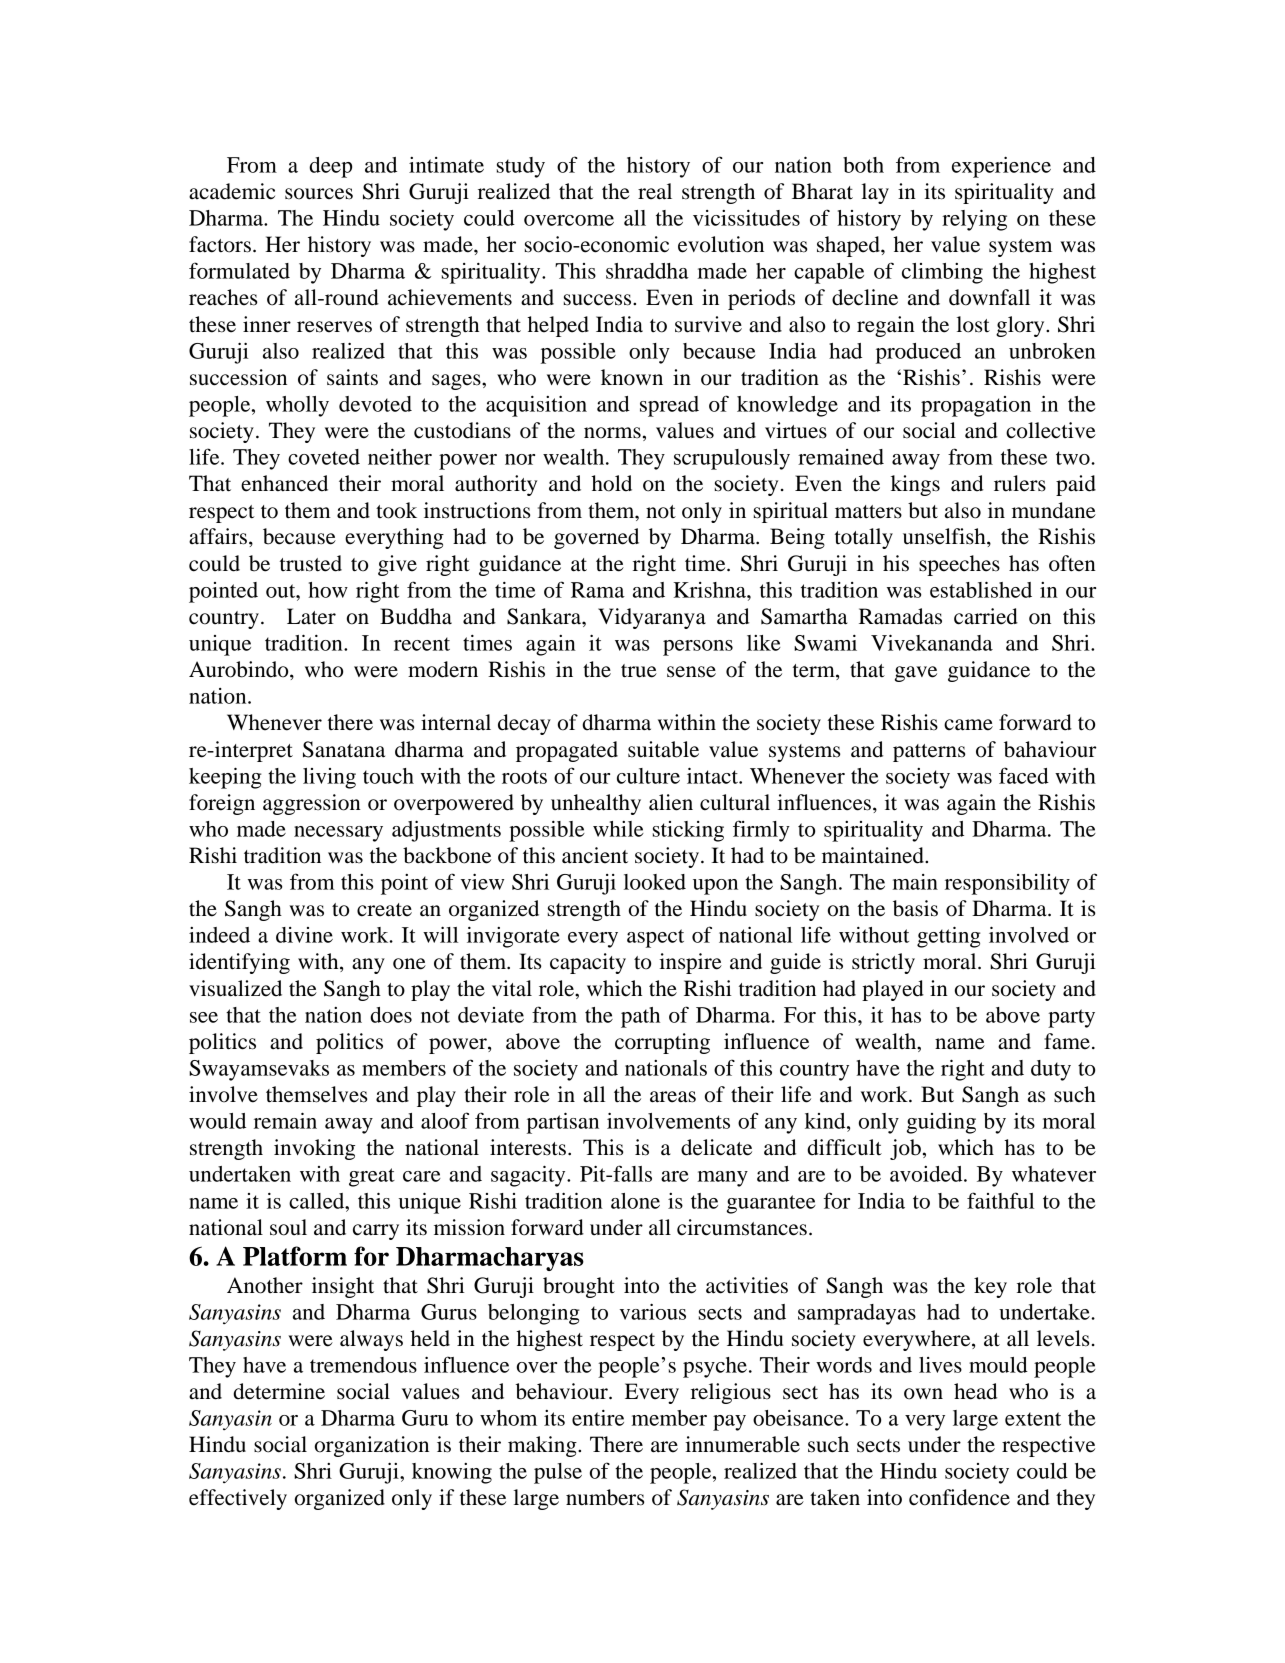 The width and height of the screenshot is (1285, 1663). Describe the element at coordinates (319, 194) in the screenshot. I see `sources` at that location.
